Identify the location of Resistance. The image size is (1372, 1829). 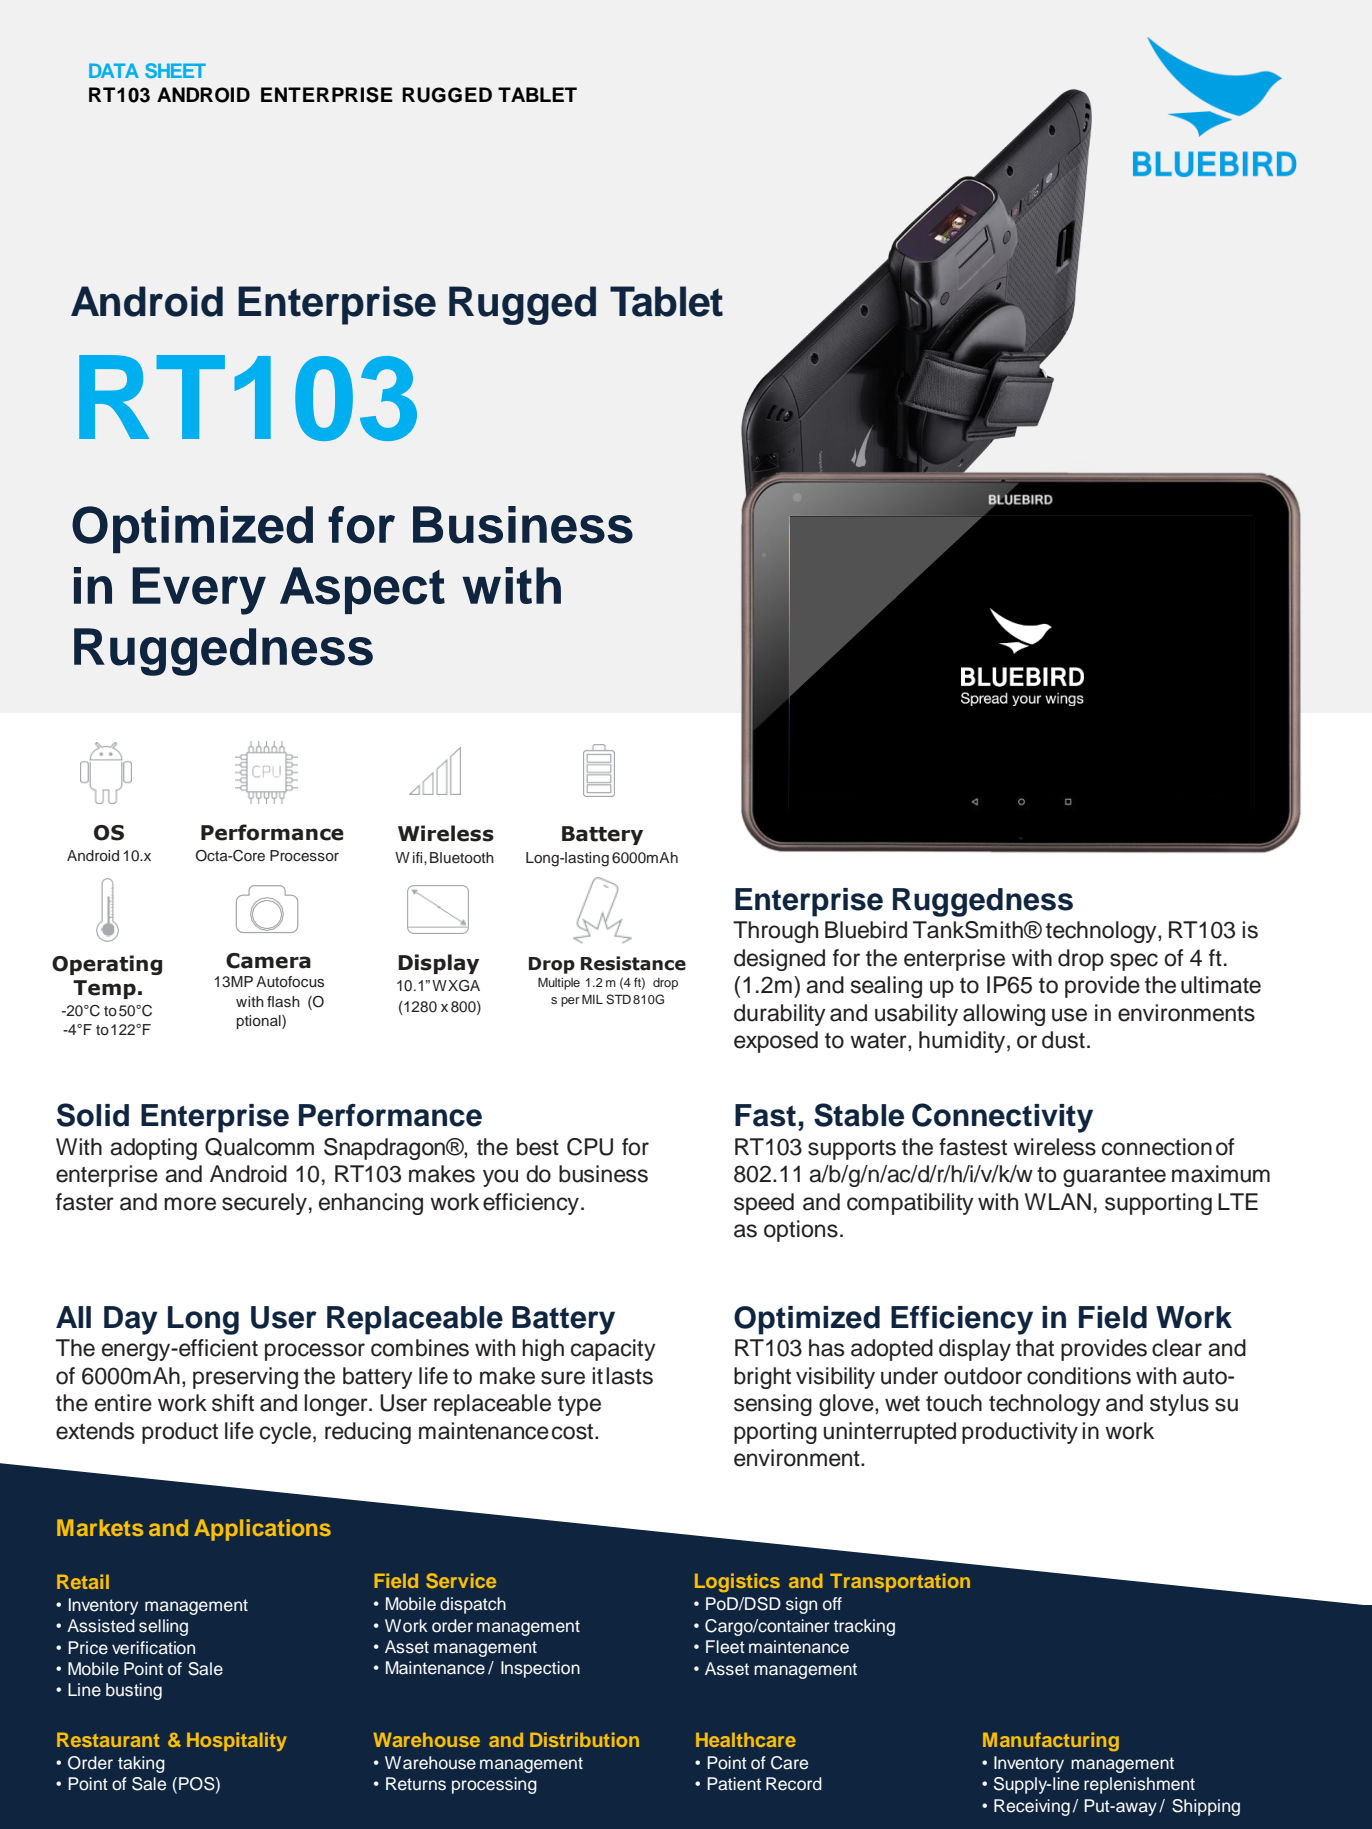
(633, 963).
